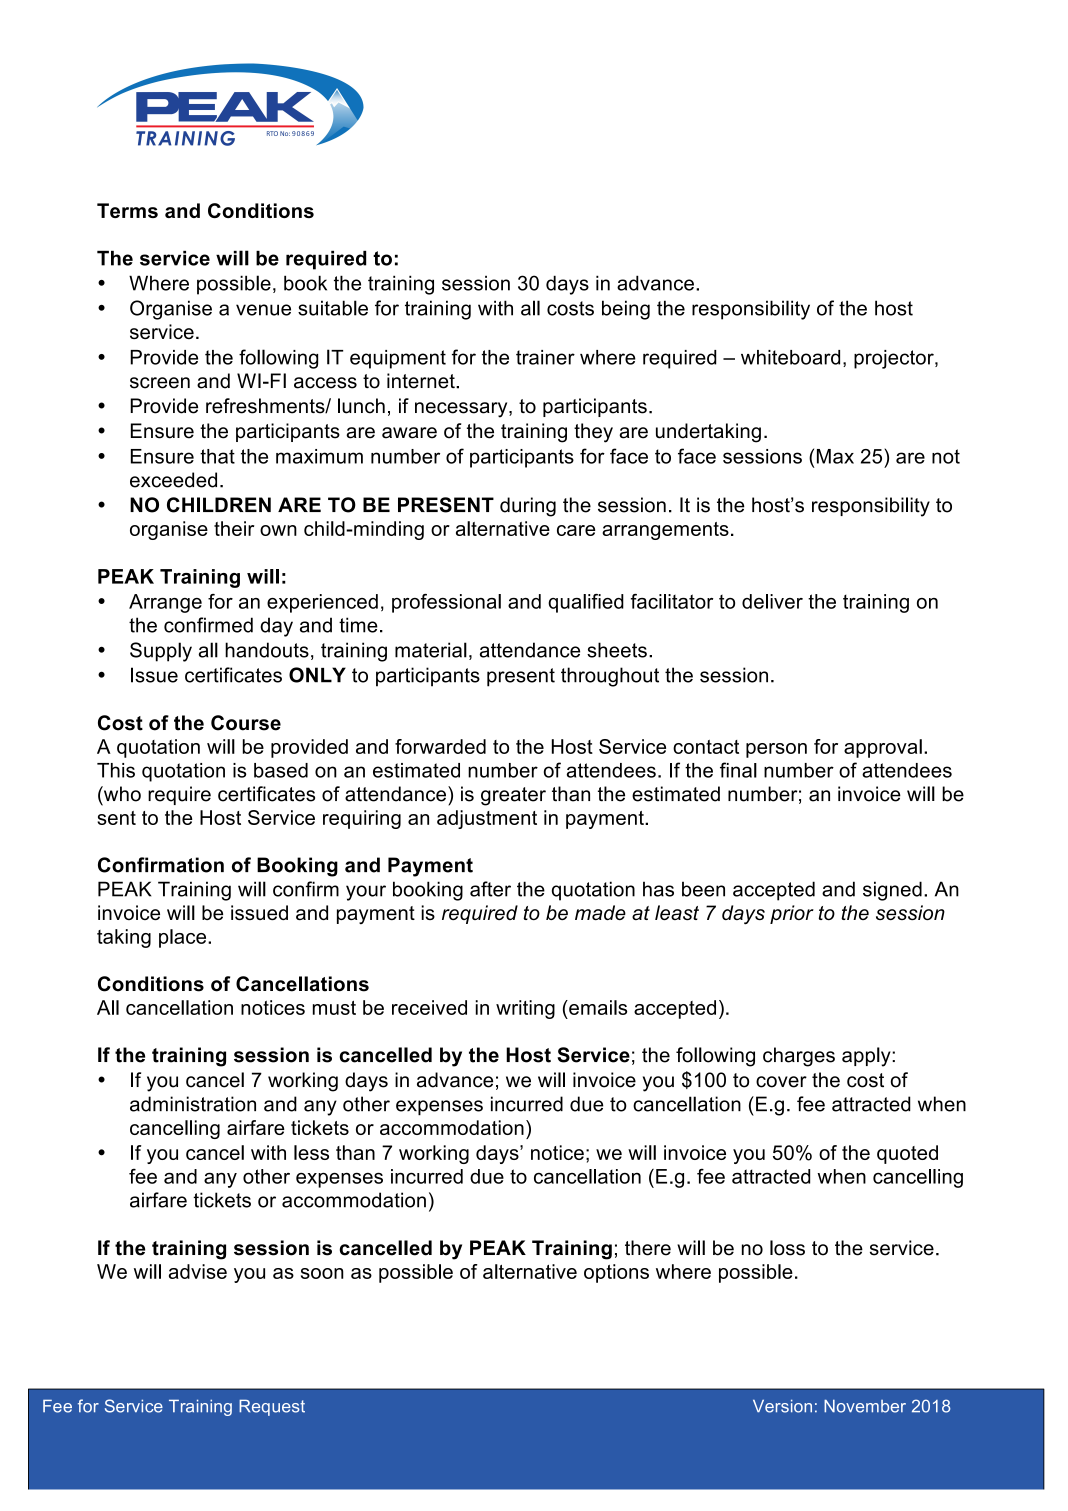  Describe the element at coordinates (513, 796) in the document. I see `greater` at that location.
